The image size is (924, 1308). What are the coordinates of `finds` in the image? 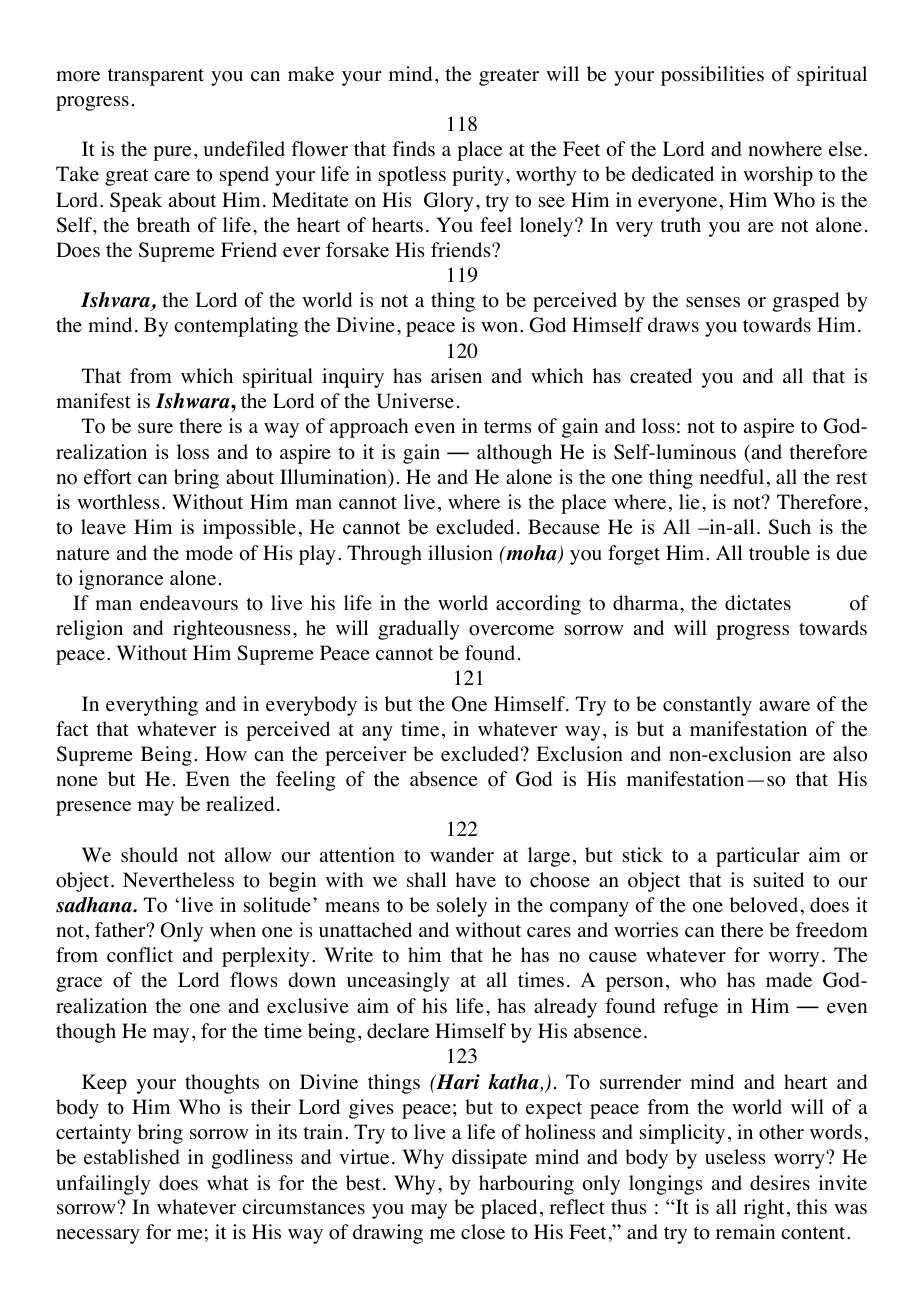 It's located at (413, 148).
